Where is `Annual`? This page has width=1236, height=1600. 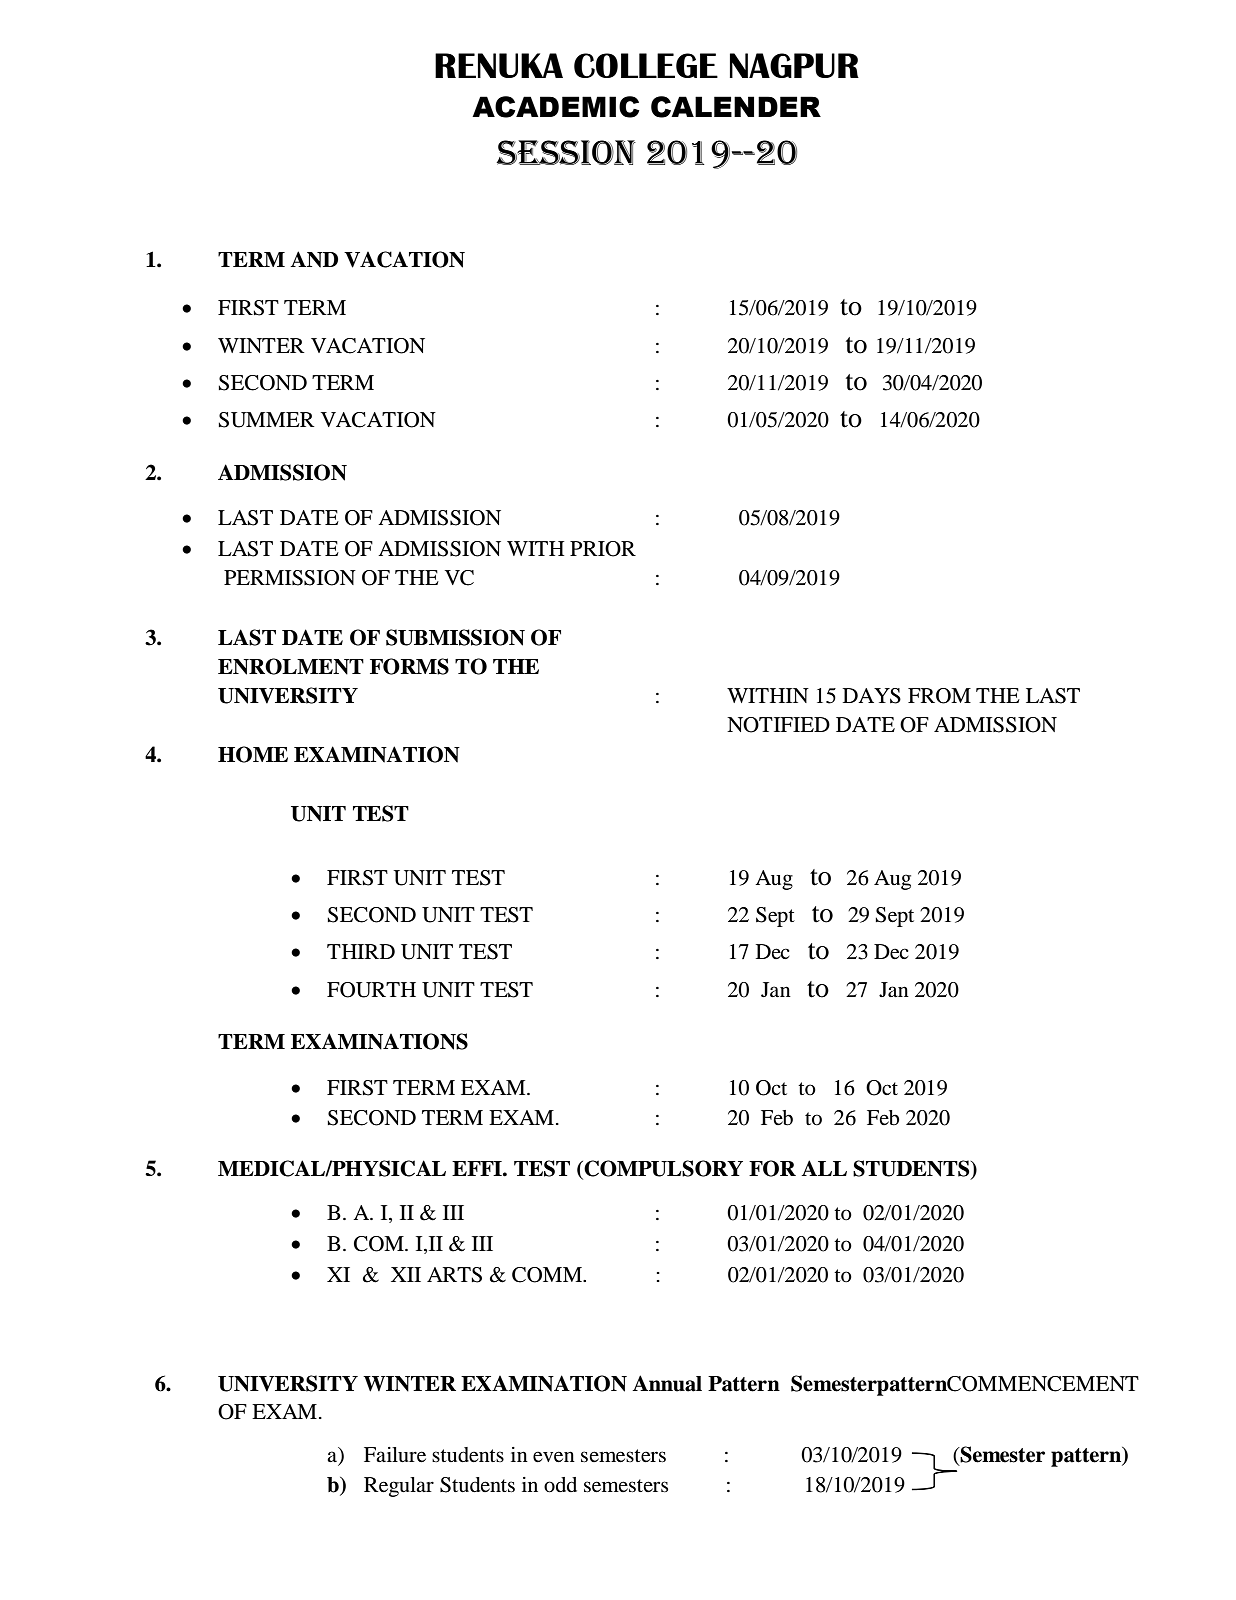
Annual is located at coordinates (667, 1383).
